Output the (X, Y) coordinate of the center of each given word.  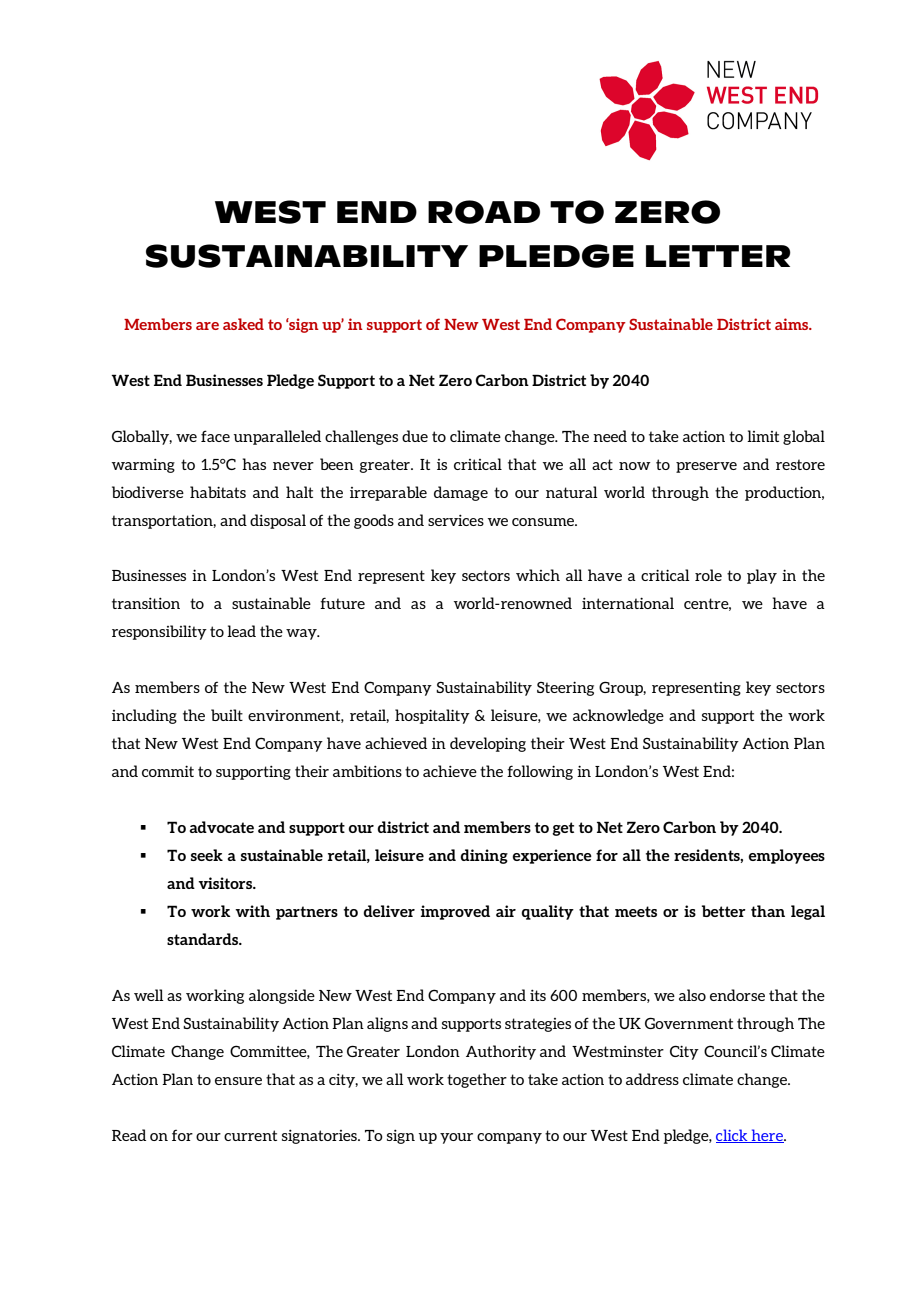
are (207, 326)
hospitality (432, 716)
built (227, 715)
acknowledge (618, 716)
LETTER (718, 256)
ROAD (484, 212)
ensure (238, 1081)
